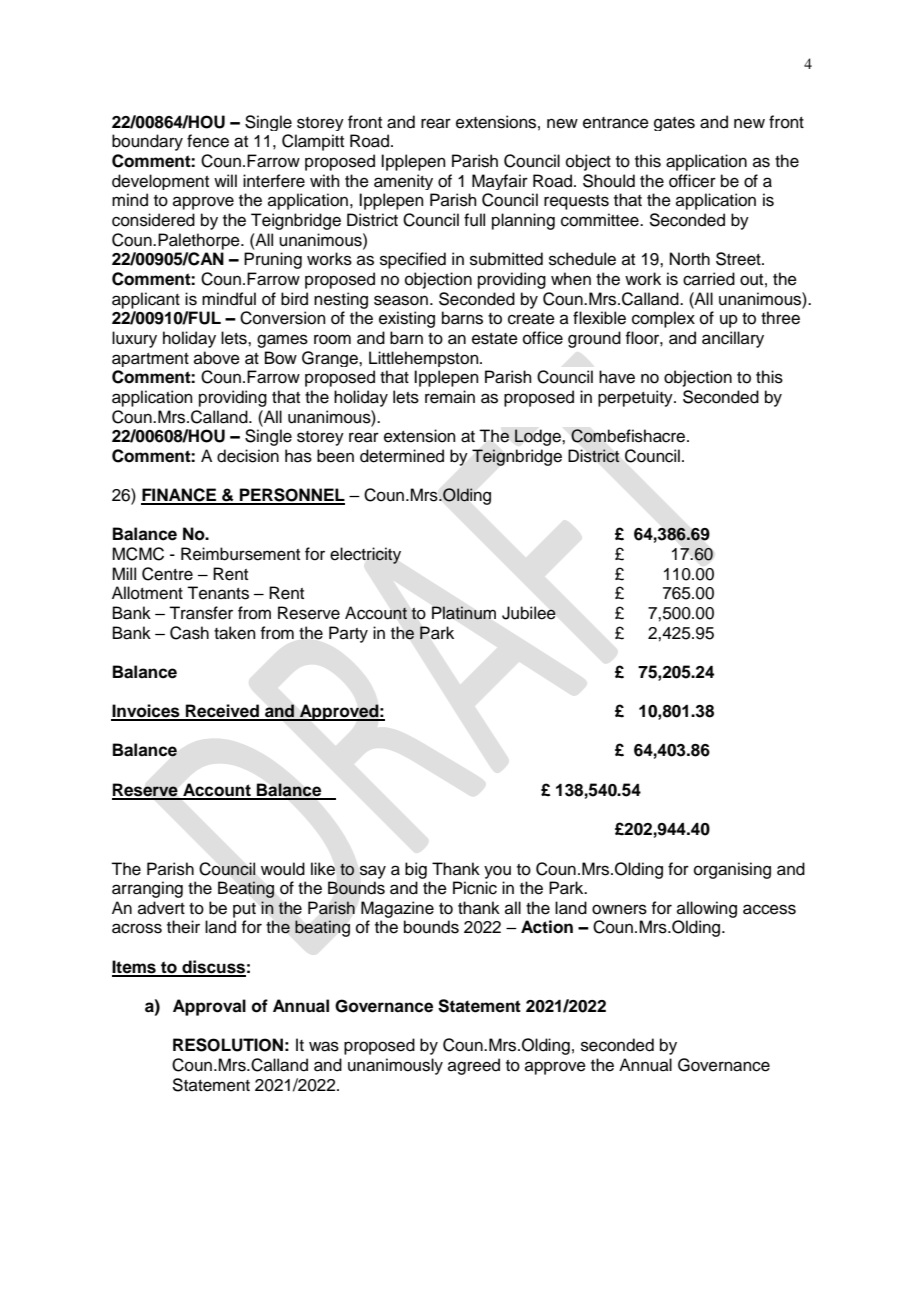 The height and width of the image is (1308, 924). I want to click on Platinum, so click(464, 613).
